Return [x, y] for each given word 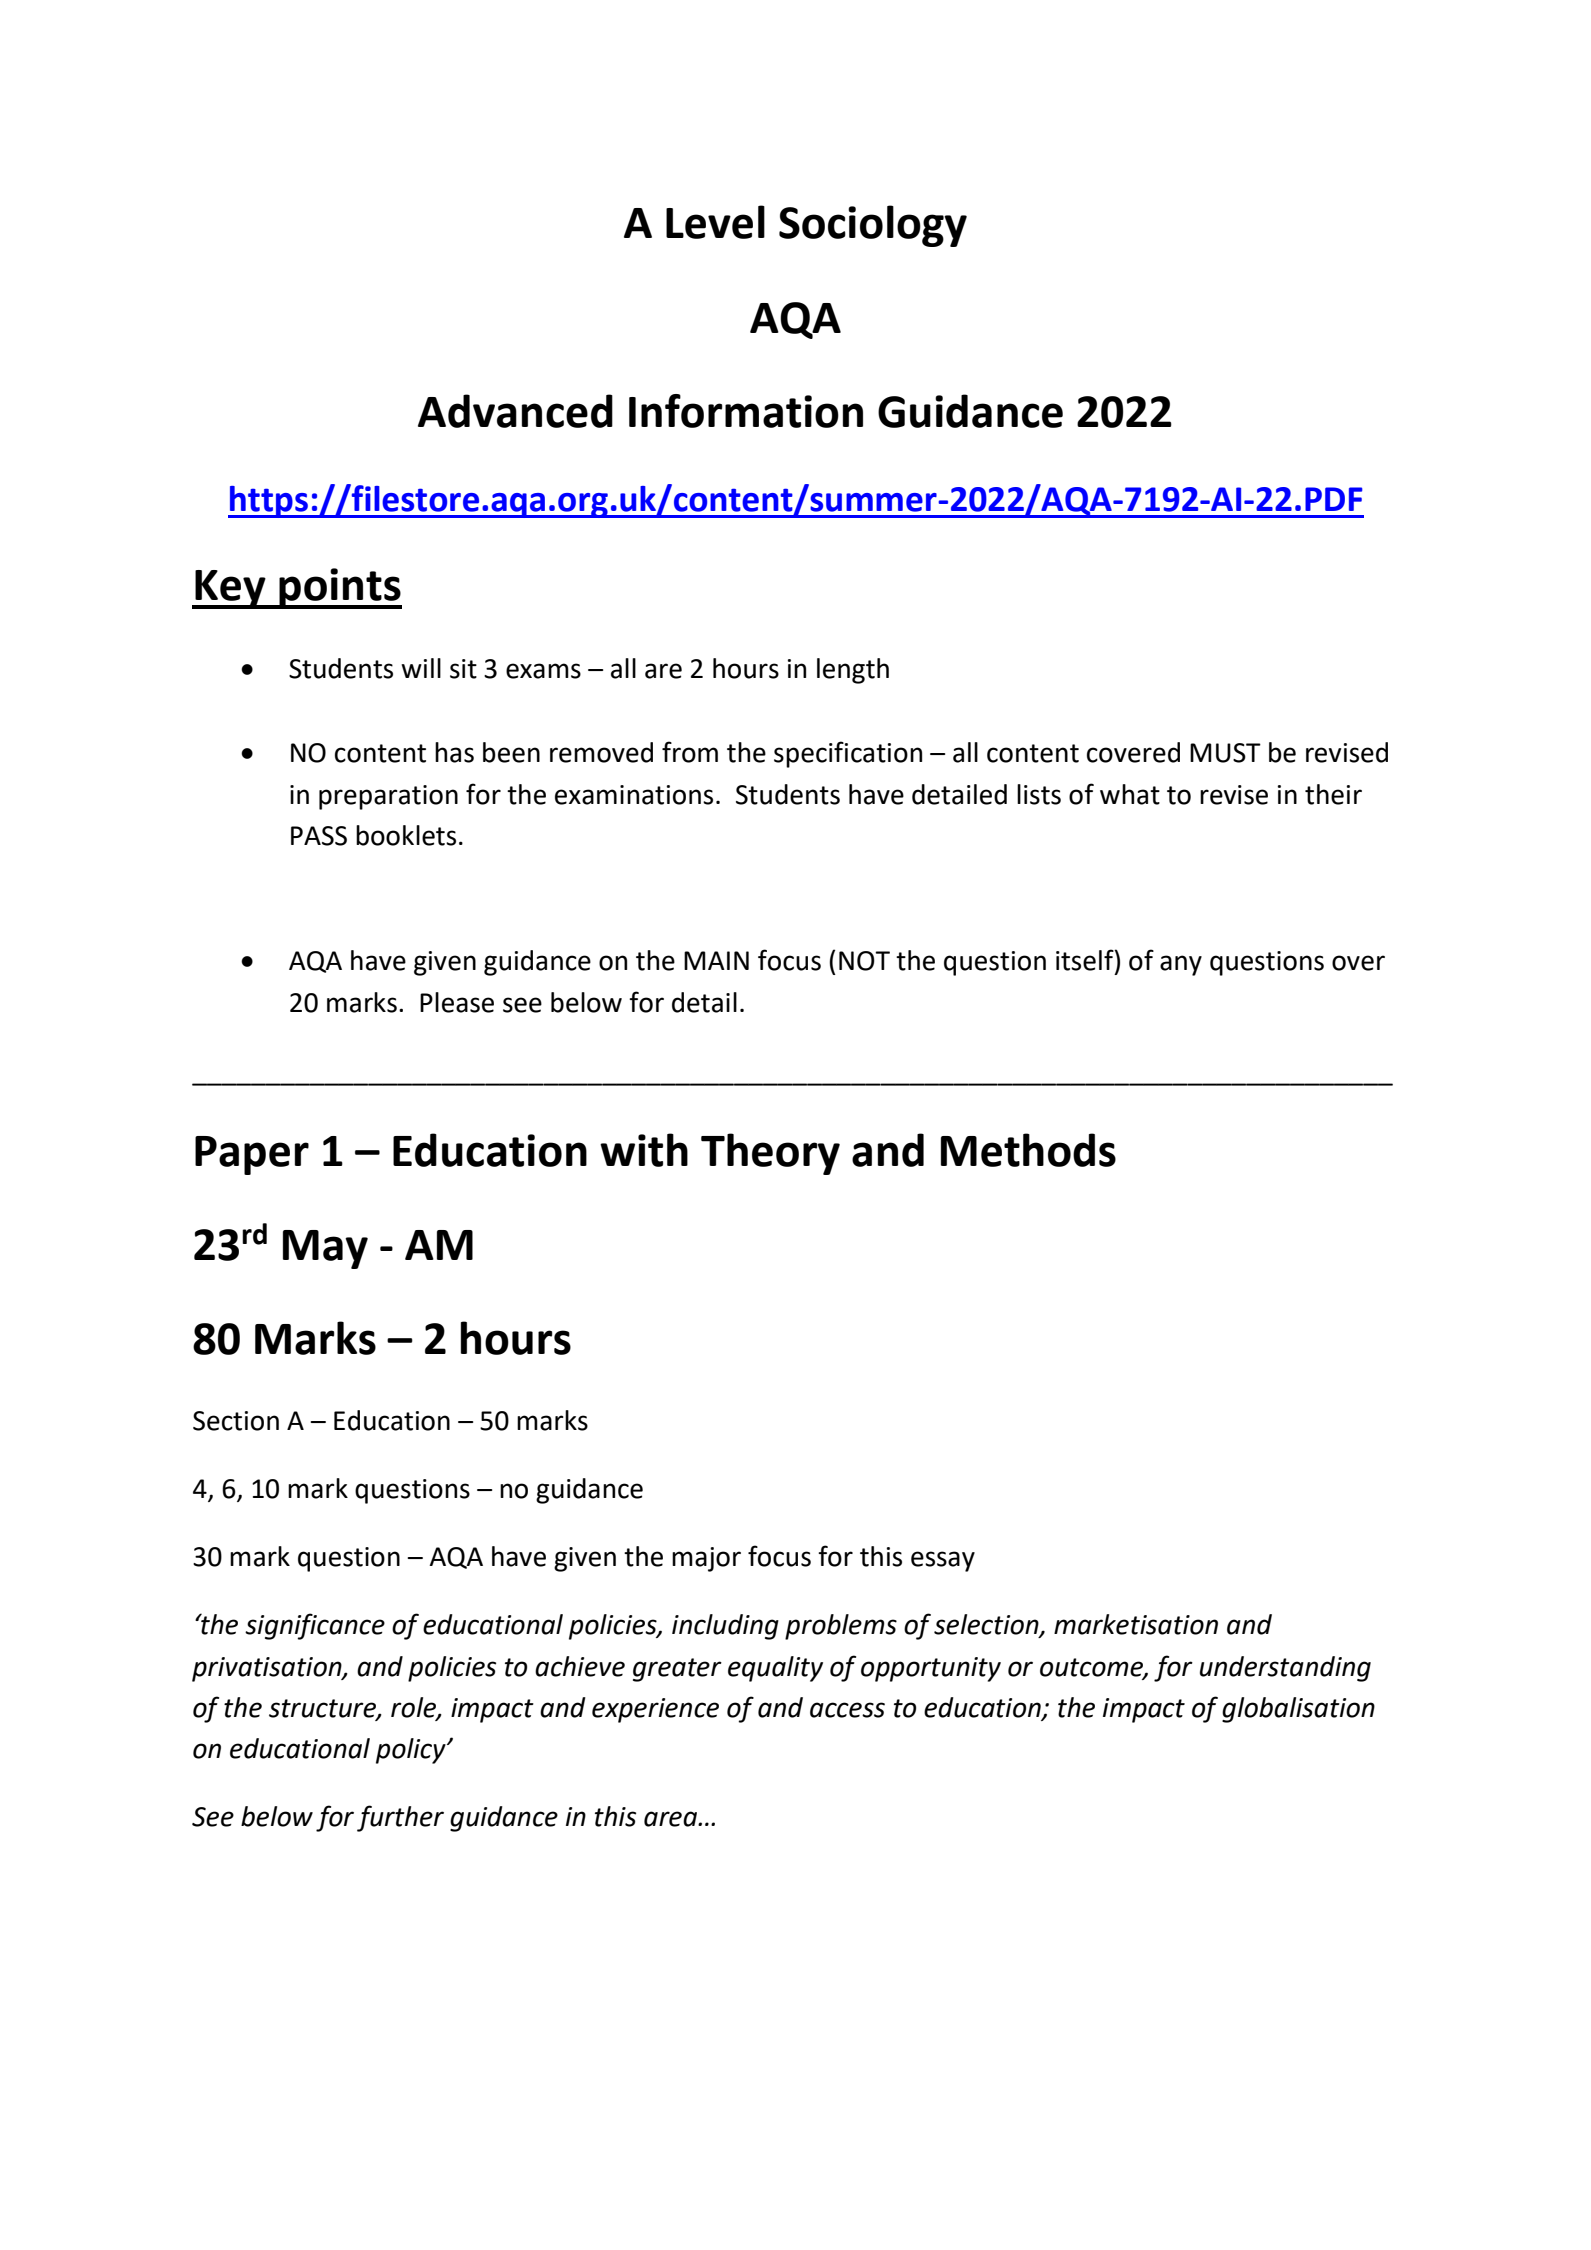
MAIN [716, 960]
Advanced [515, 411]
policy [412, 1751]
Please [457, 1002]
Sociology [873, 226]
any [1181, 965]
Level [715, 222]
